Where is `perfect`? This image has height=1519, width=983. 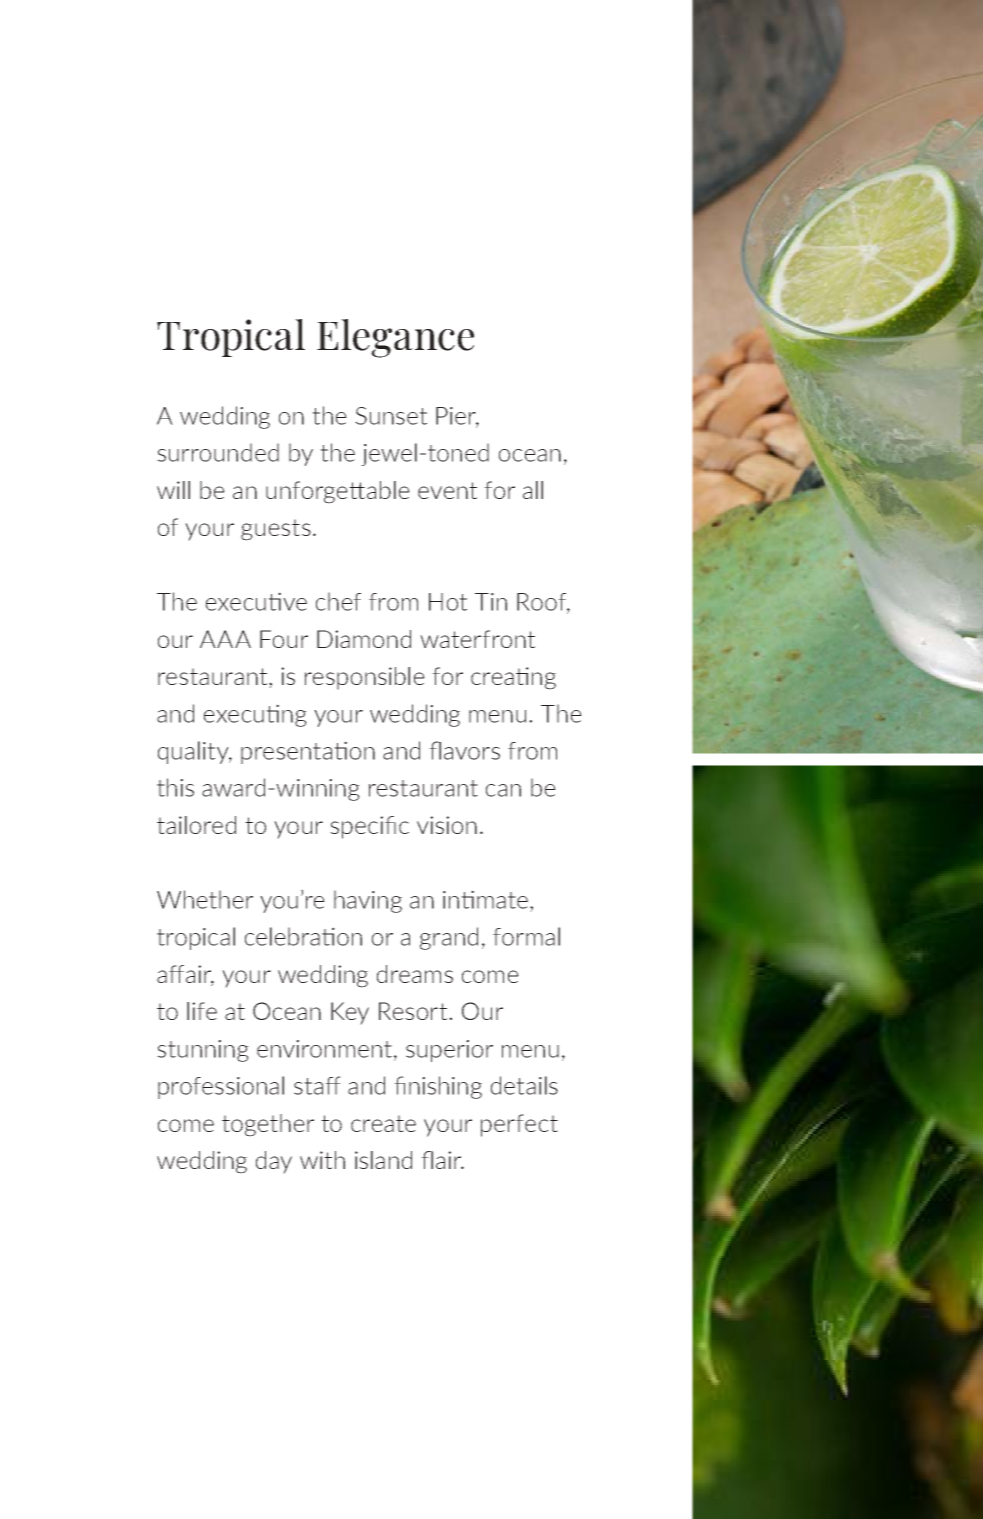 perfect is located at coordinates (519, 1125).
